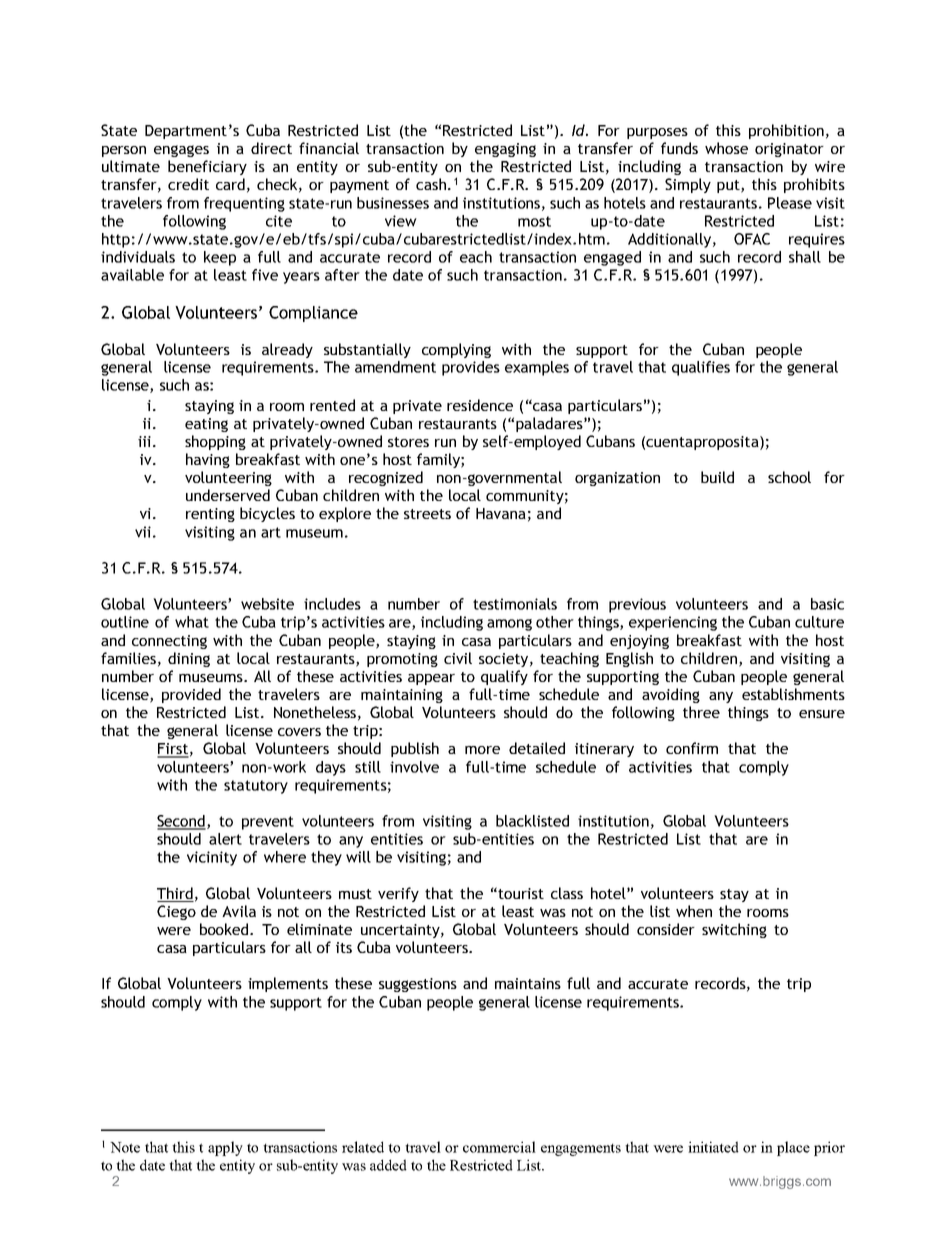 The width and height of the screenshot is (952, 1233). I want to click on apply, so click(225, 1148).
